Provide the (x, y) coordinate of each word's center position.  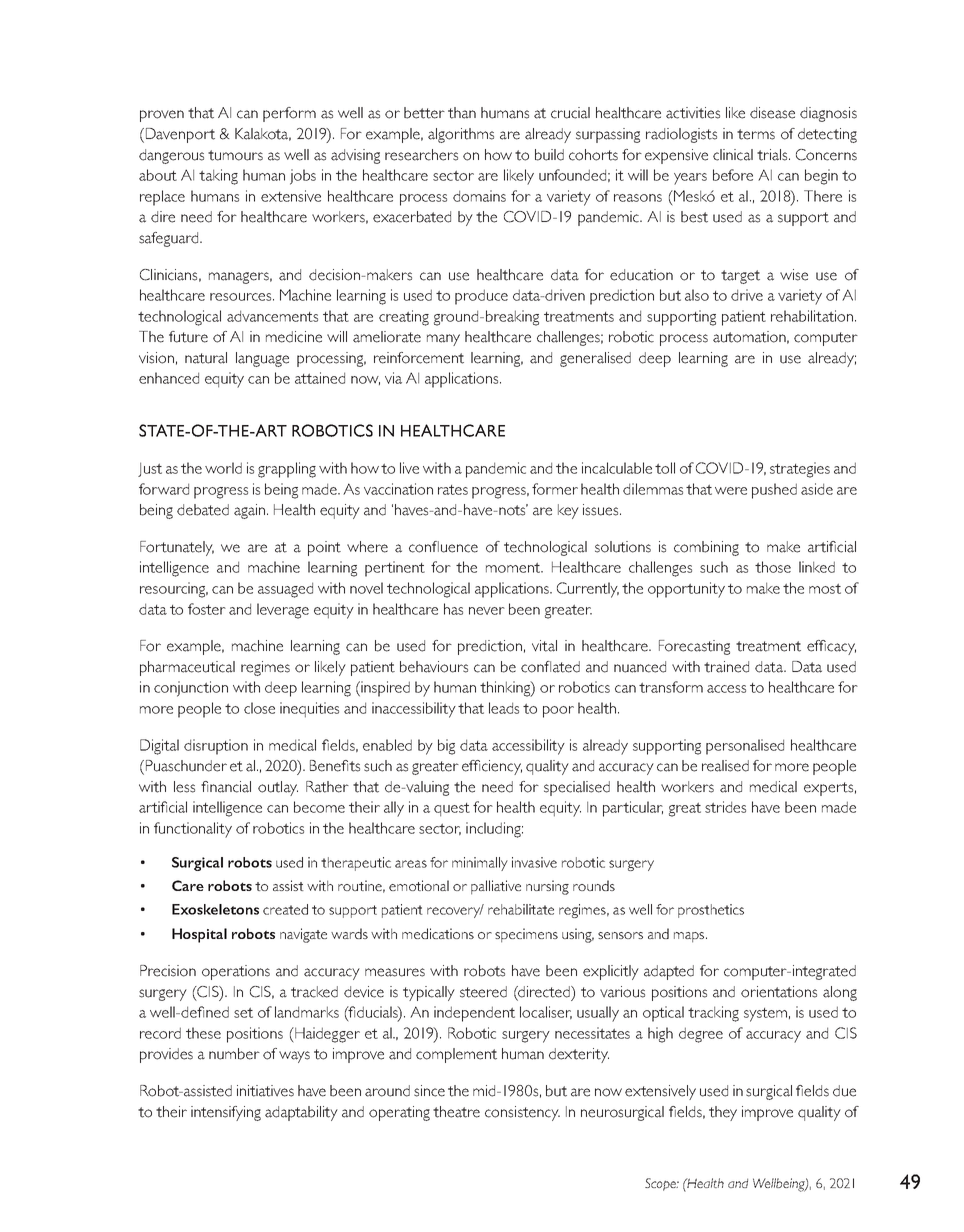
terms (756, 134)
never (487, 611)
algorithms (461, 135)
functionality (193, 830)
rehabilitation (812, 316)
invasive (534, 862)
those (773, 567)
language (262, 359)
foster (207, 609)
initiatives (265, 1091)
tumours (235, 155)
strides (725, 807)
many (443, 340)
